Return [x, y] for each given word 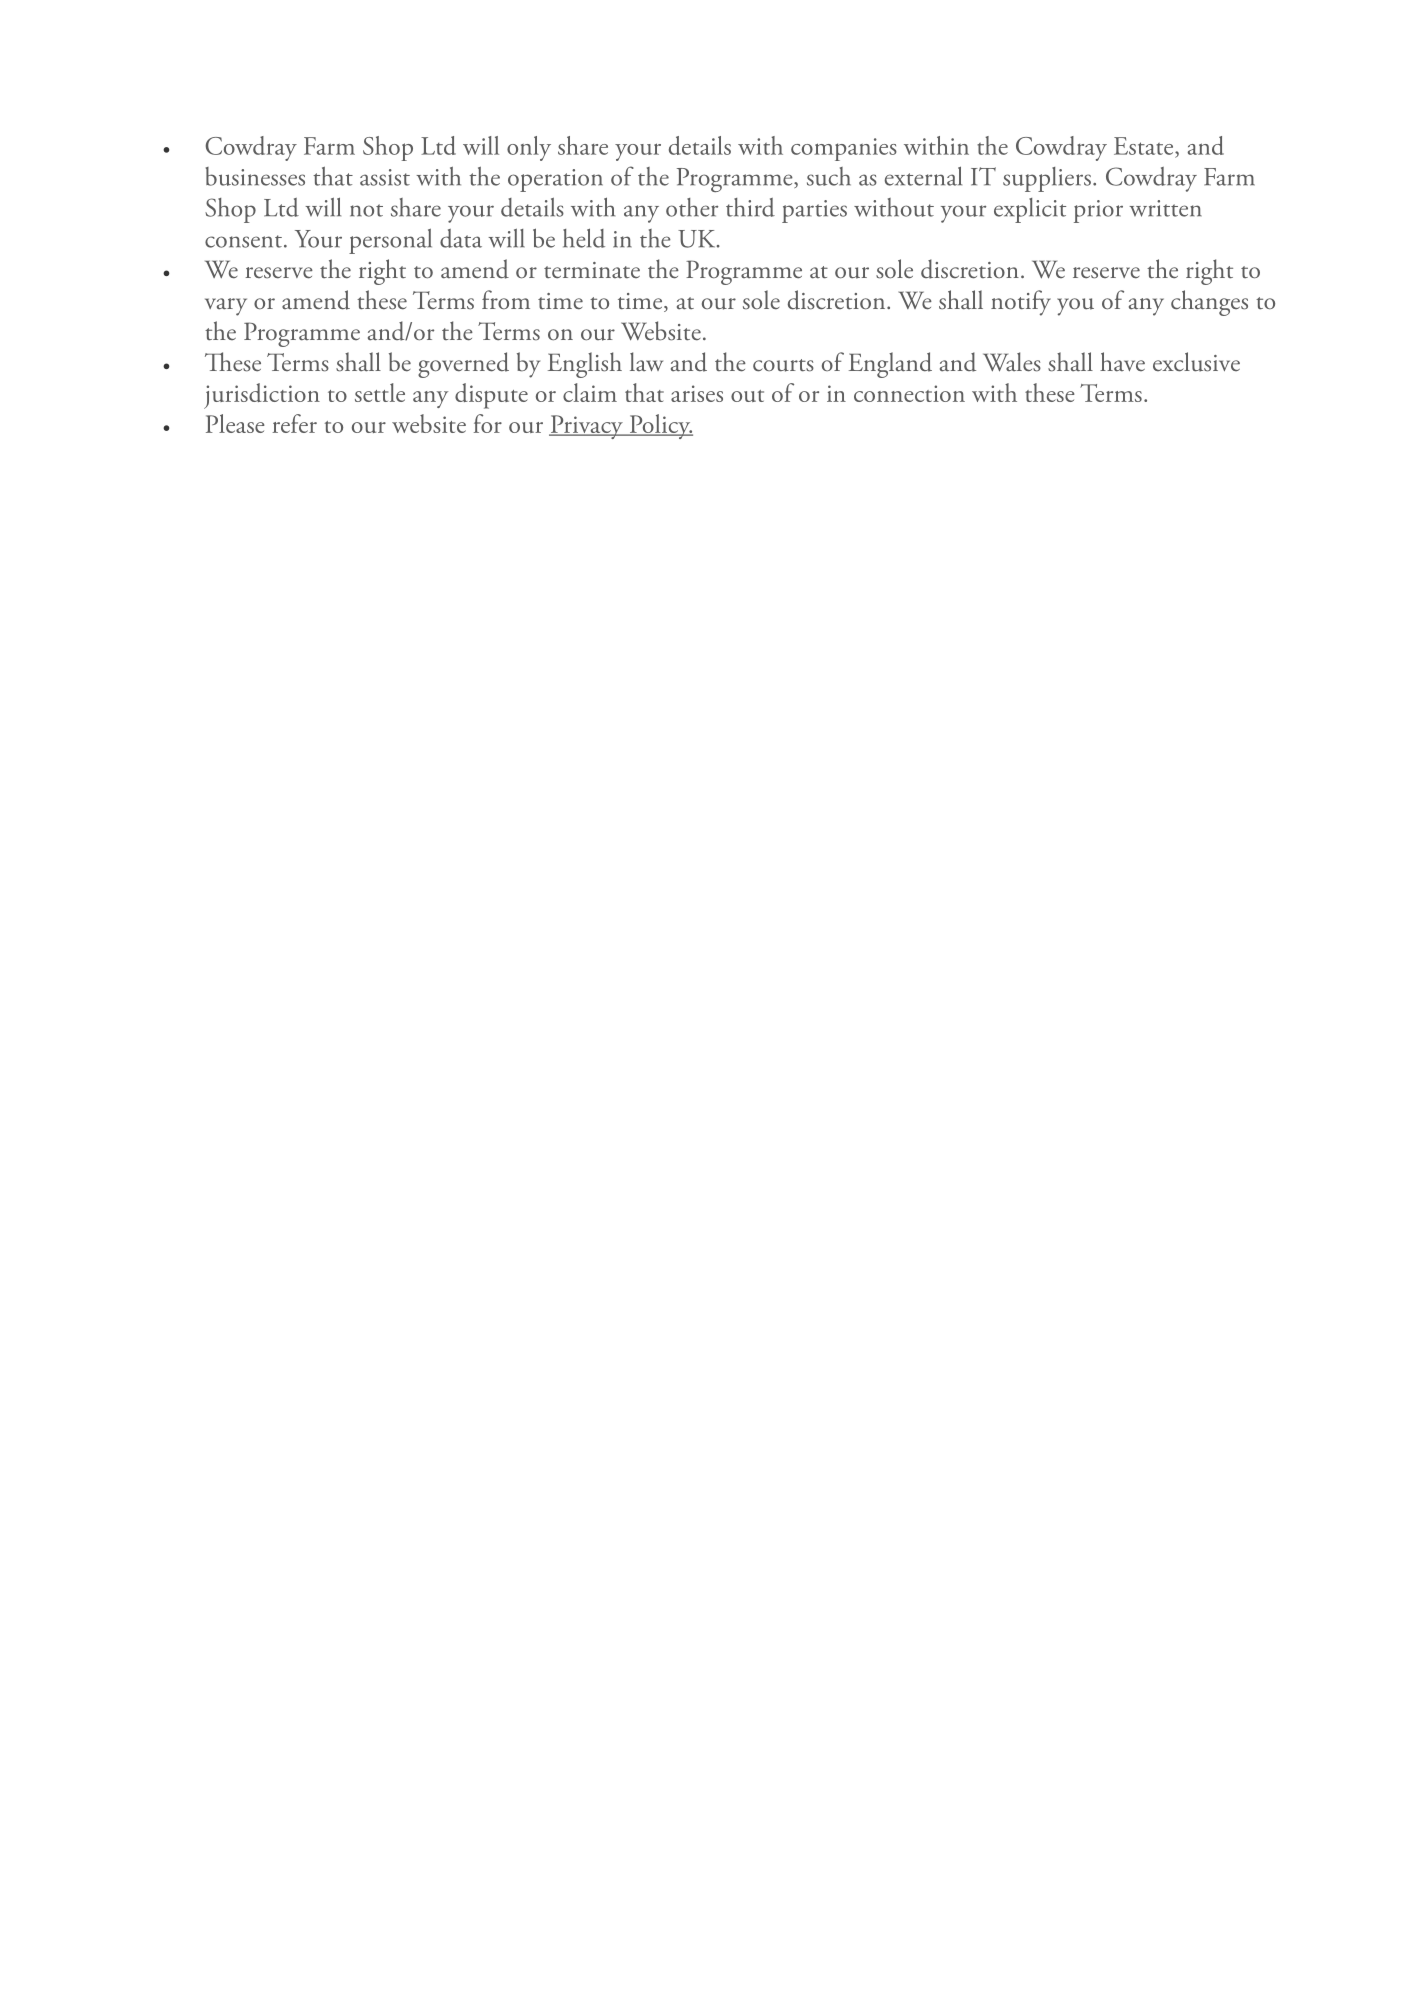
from [506, 300]
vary [226, 307]
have [1122, 362]
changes [1209, 303]
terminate [592, 270]
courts [783, 365]
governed [463, 365]
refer [294, 423]
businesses [255, 176]
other [692, 207]
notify [1021, 303]
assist [385, 177]
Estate [1145, 146]
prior [1098, 211]
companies [844, 149]
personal [390, 241]
